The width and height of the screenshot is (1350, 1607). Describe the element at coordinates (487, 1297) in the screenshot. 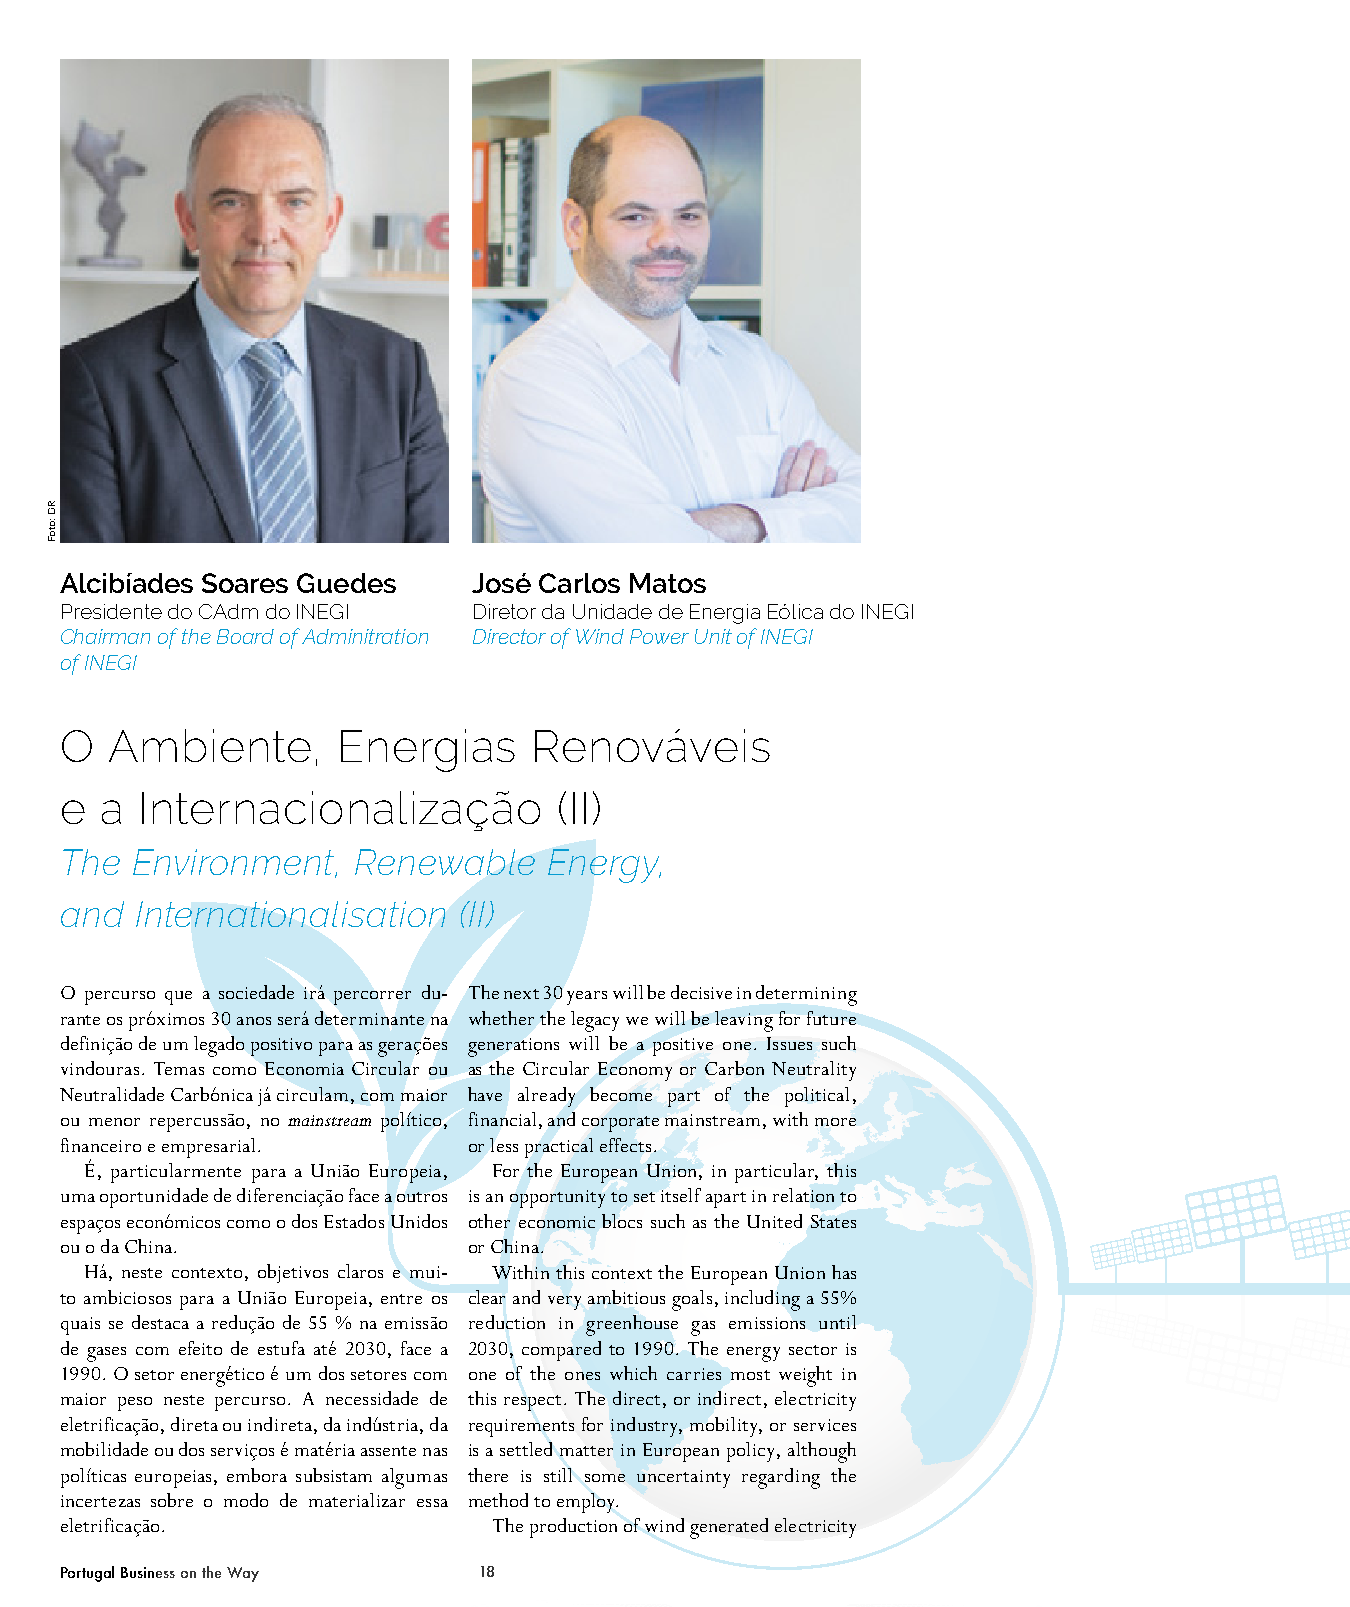

I see `clear` at that location.
